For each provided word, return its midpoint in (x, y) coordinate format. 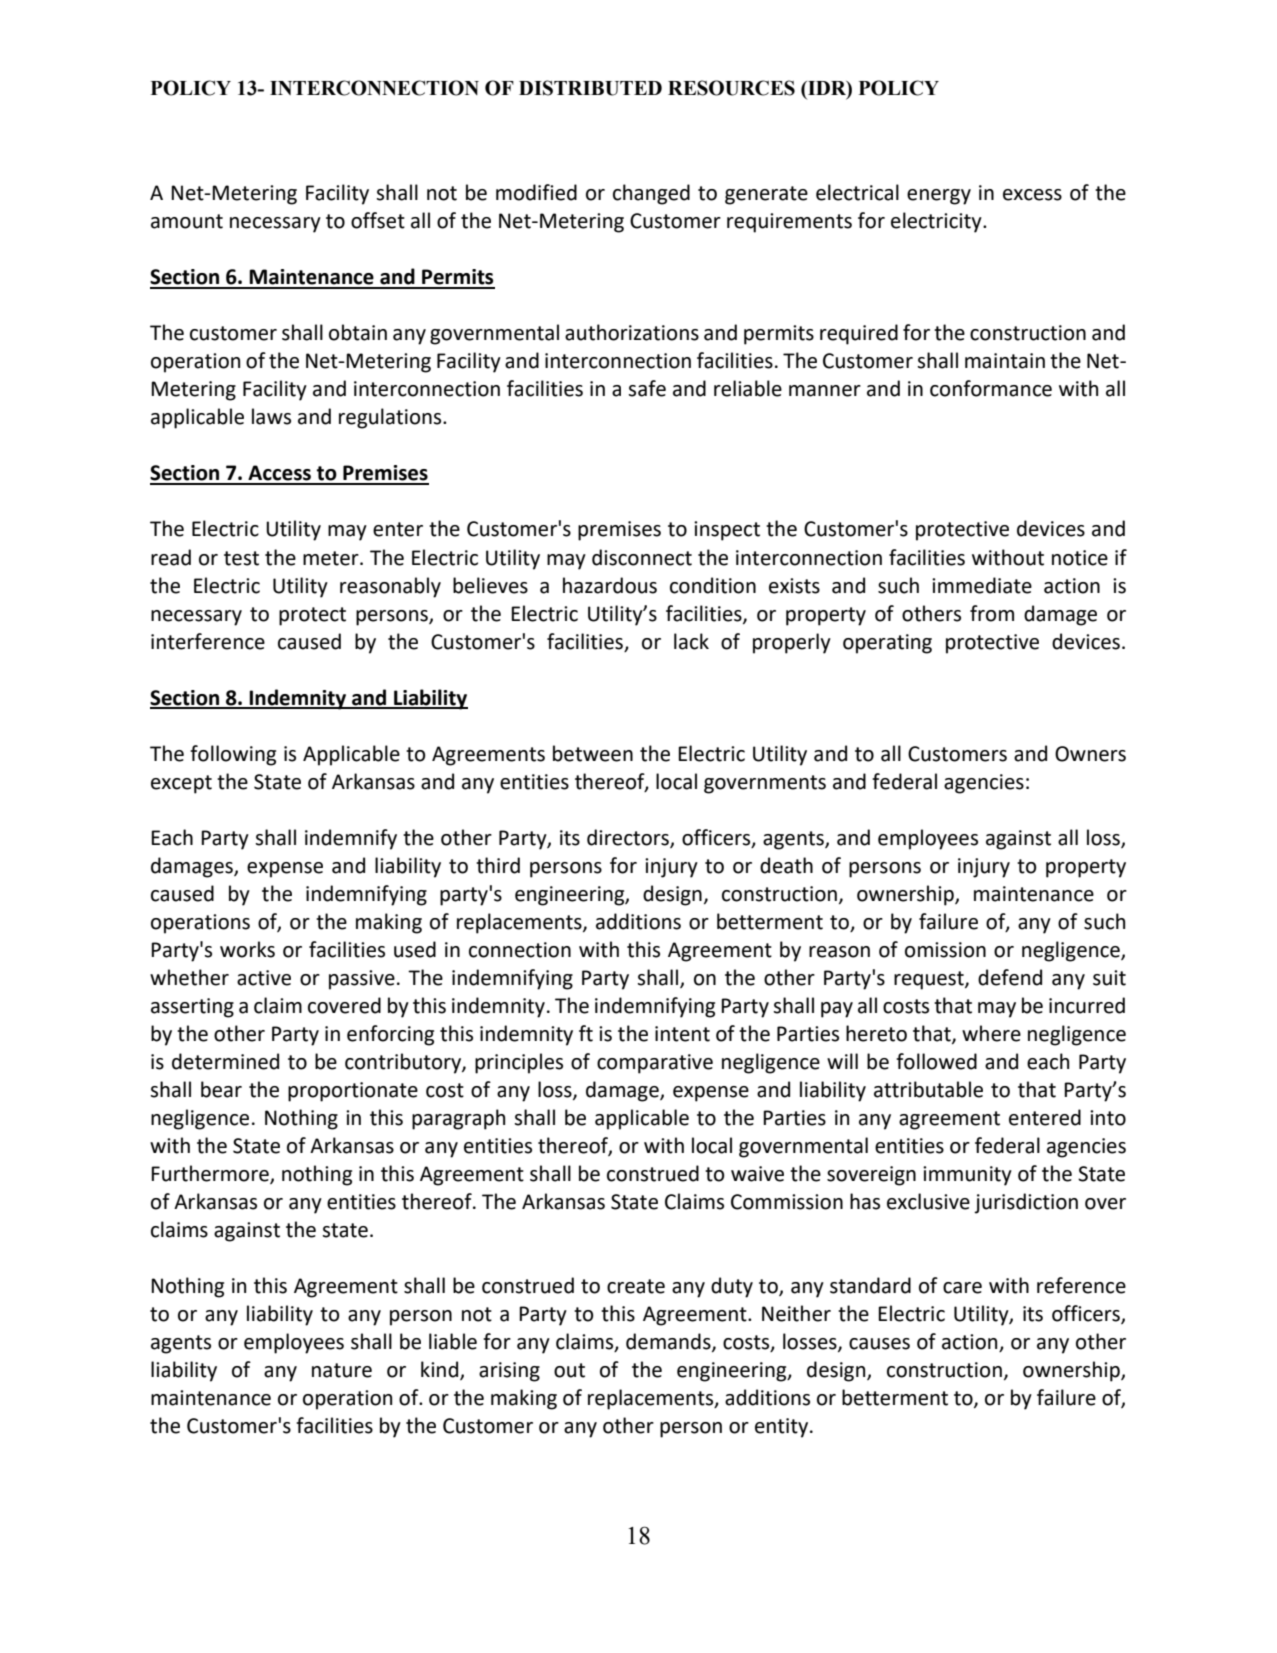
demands (669, 1342)
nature (342, 1370)
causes (879, 1344)
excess (1032, 195)
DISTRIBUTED (590, 88)
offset (378, 220)
